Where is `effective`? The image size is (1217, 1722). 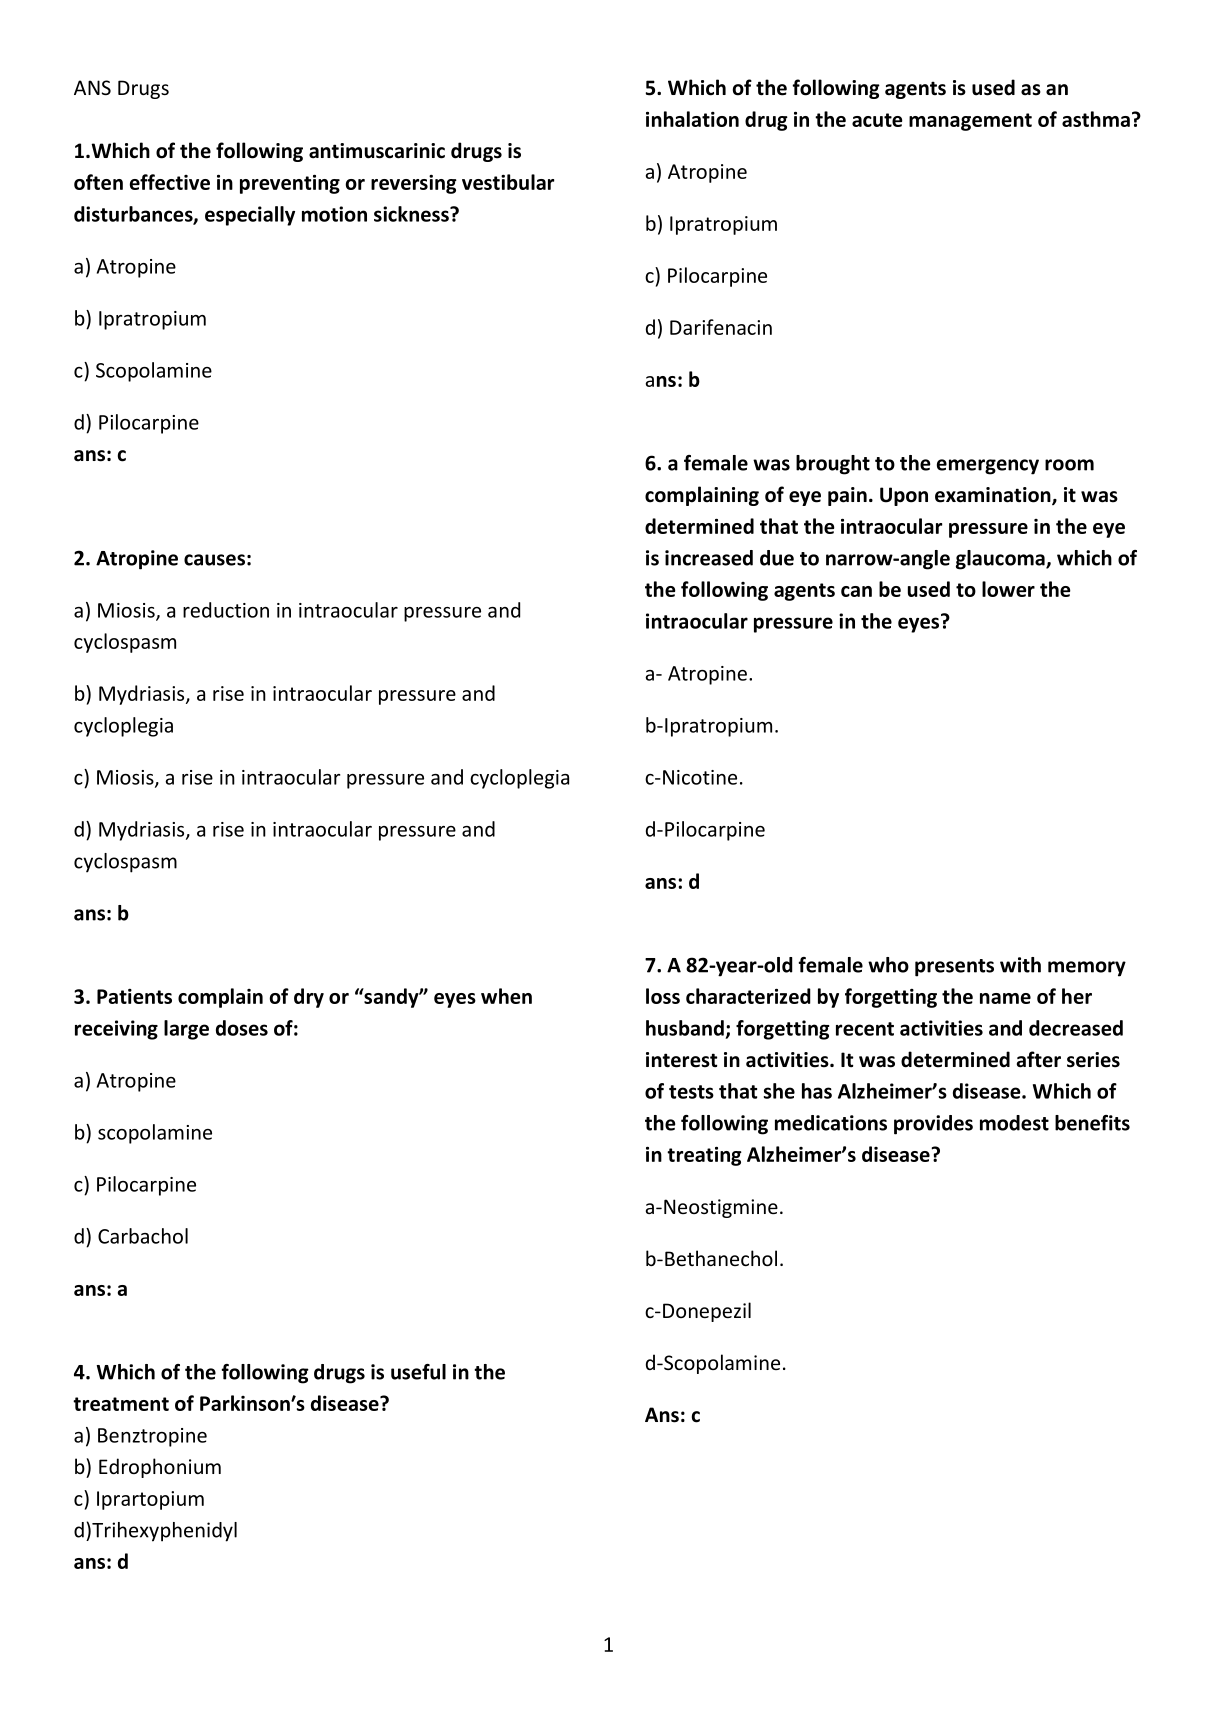 effective is located at coordinates (170, 182).
